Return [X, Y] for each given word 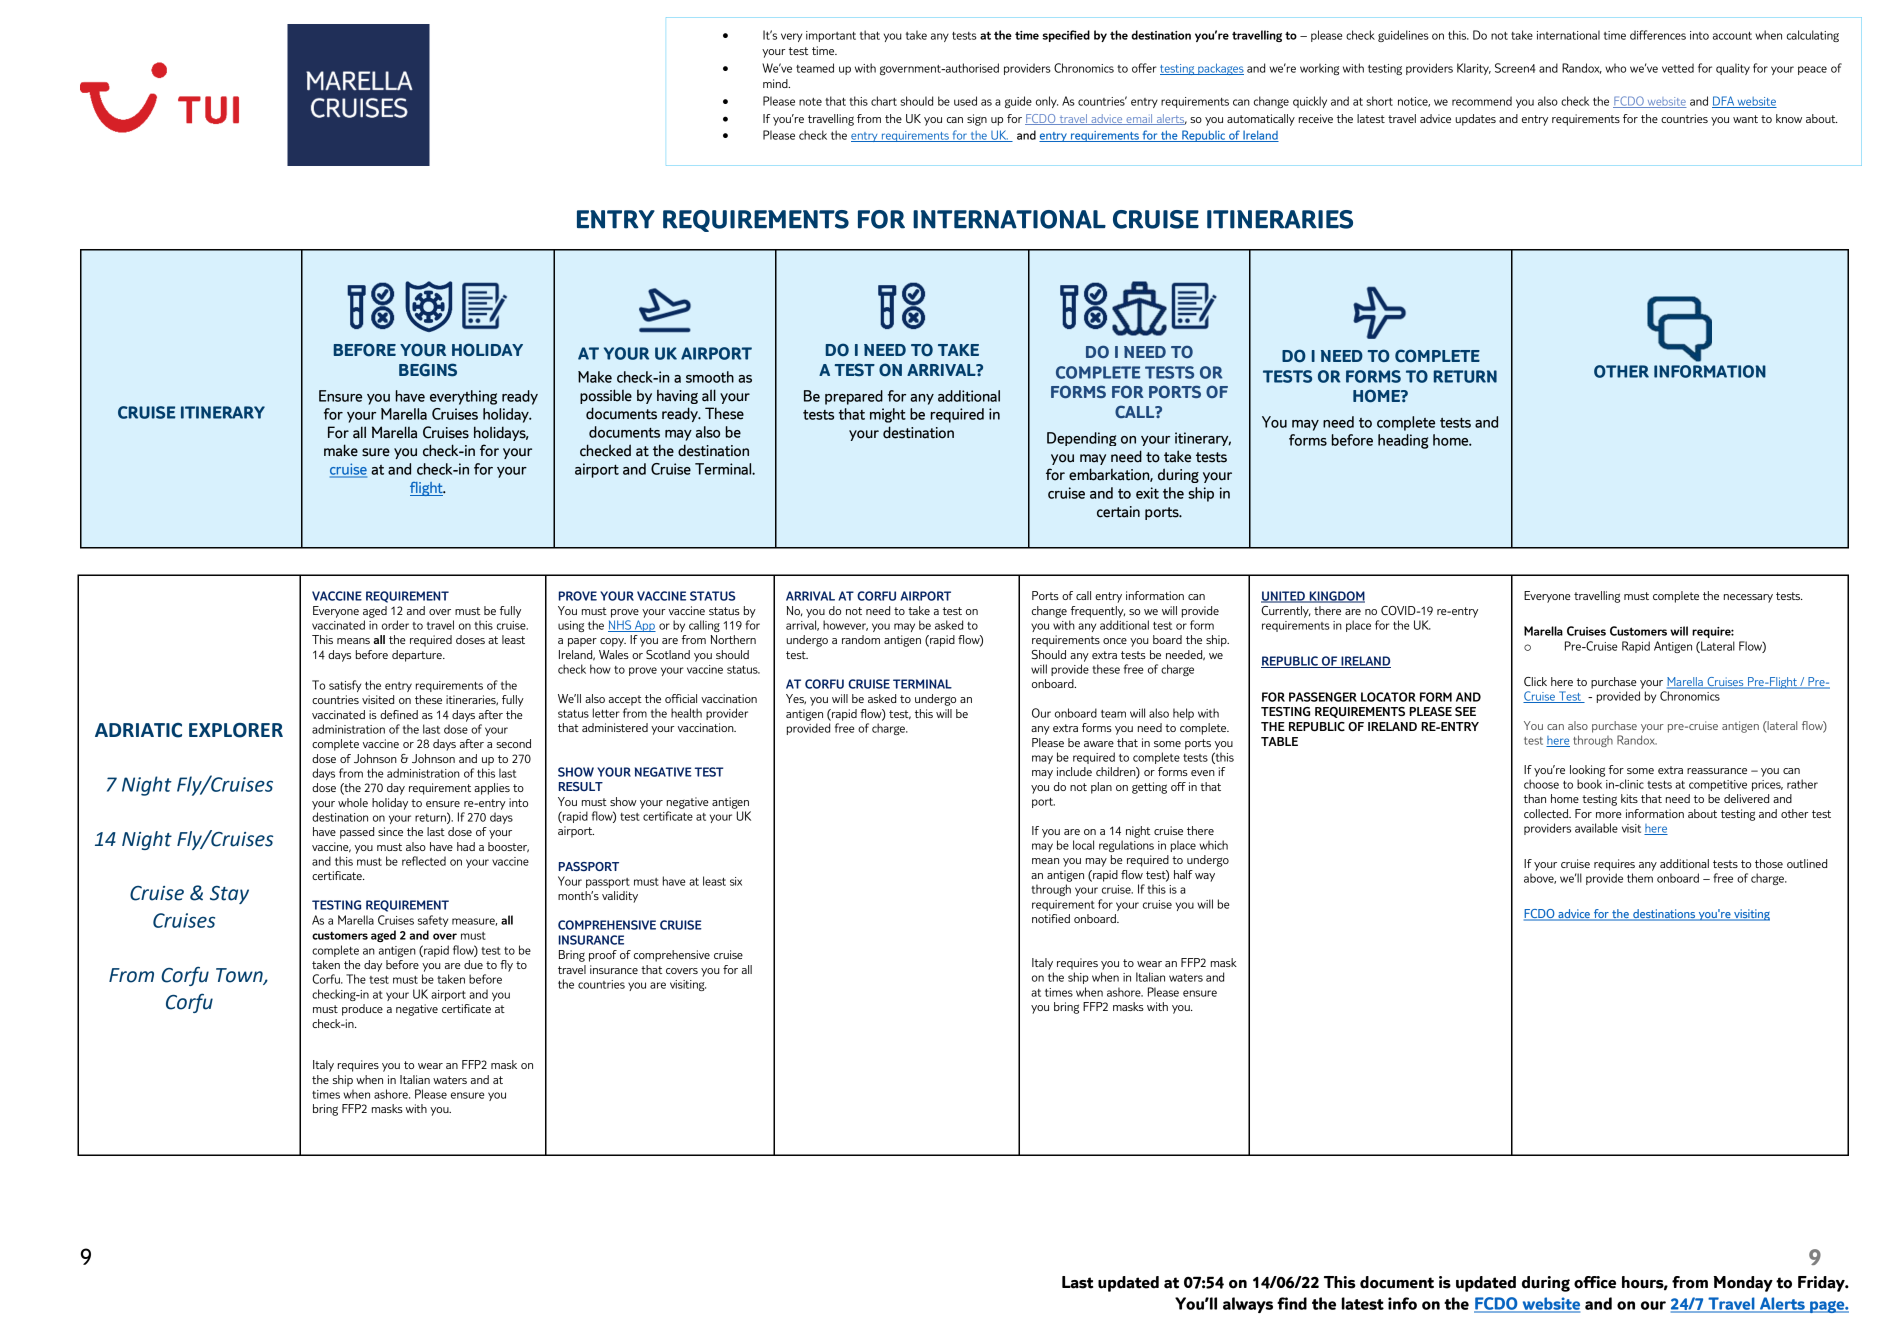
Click [1535, 681]
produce [362, 1010]
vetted [1678, 68]
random [861, 639]
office [1595, 1282]
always [1248, 1305]
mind [776, 83]
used [965, 101]
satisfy [345, 686]
